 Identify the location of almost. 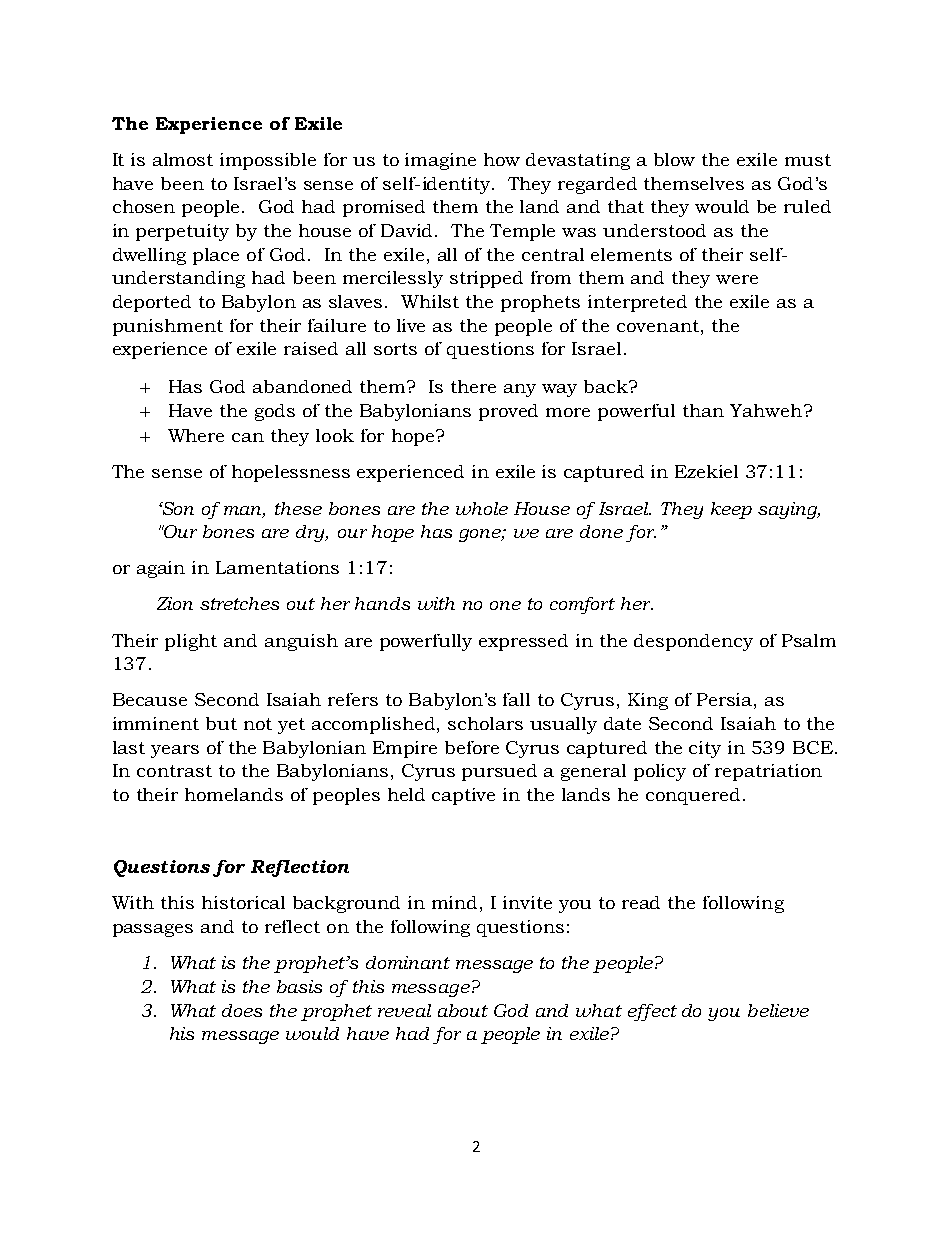
(183, 159).
